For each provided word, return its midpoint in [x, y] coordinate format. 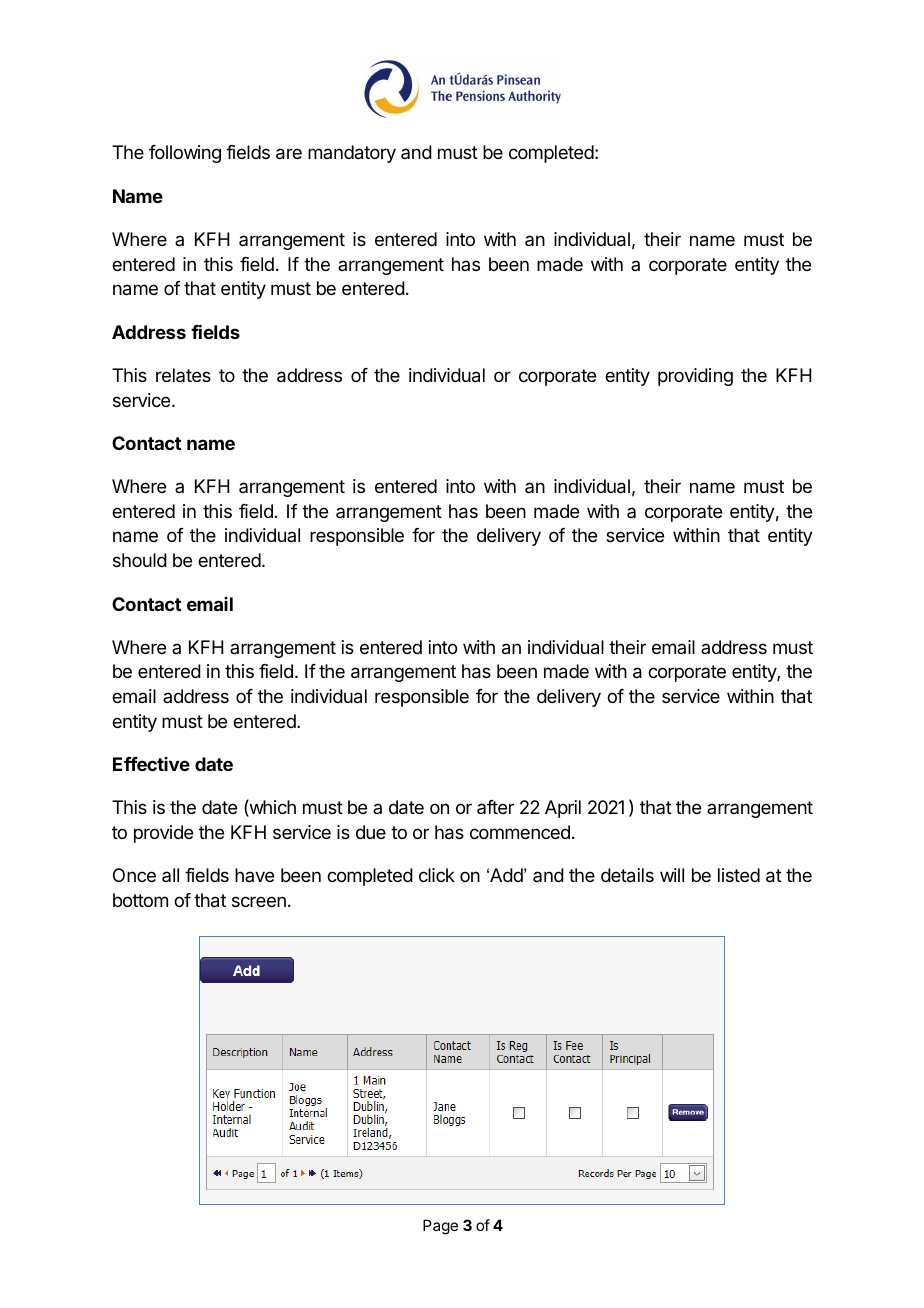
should [140, 560]
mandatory [352, 154]
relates [183, 375]
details [627, 875]
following [185, 154]
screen [259, 901]
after [495, 807]
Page [440, 1227]
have [254, 875]
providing [695, 377]
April [563, 809]
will [672, 875]
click [437, 875]
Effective [151, 764]
